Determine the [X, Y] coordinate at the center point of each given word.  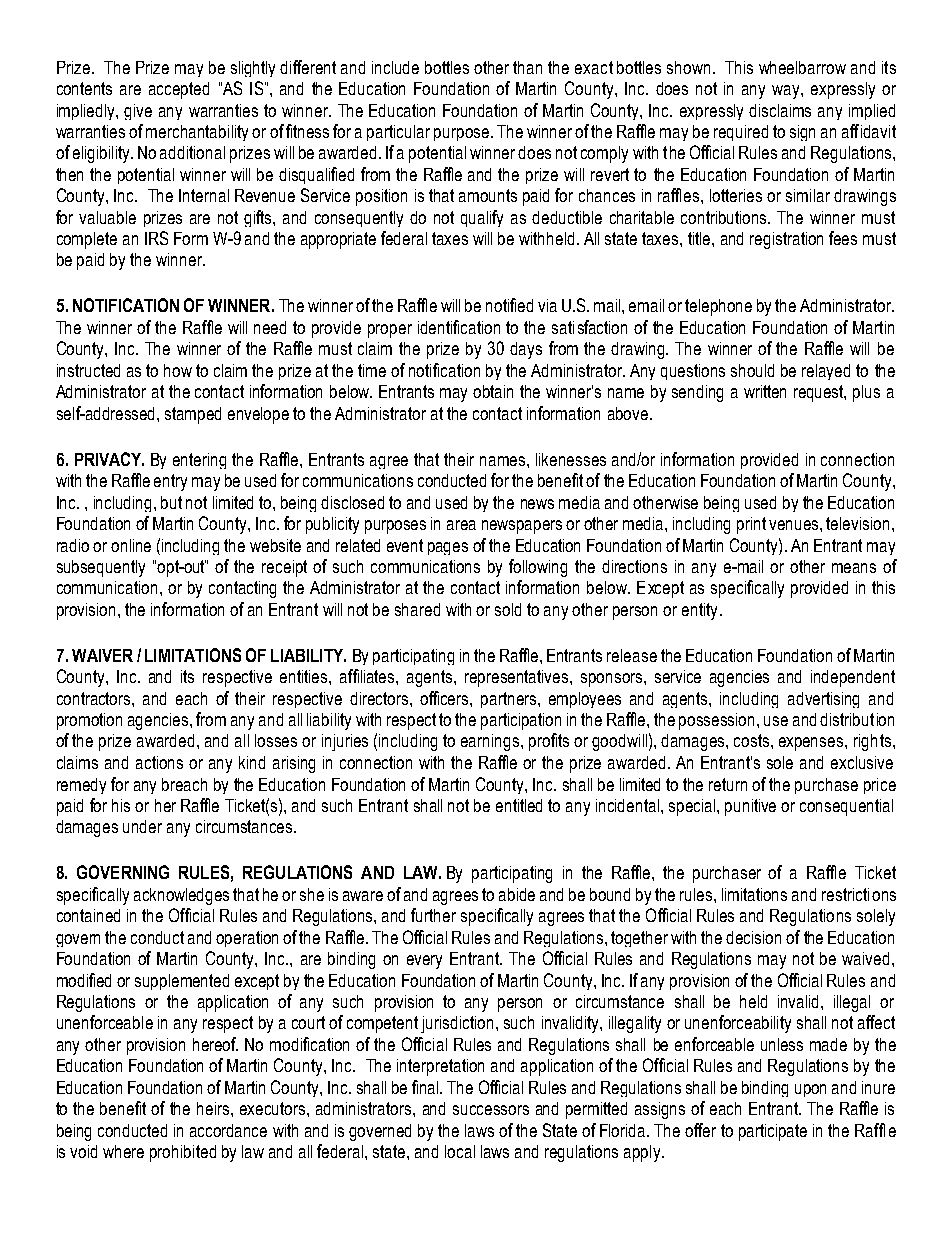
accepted [179, 90]
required [741, 133]
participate [773, 1132]
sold [508, 609]
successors [491, 1110]
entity [699, 611]
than [527, 67]
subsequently [101, 568]
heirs [214, 1108]
